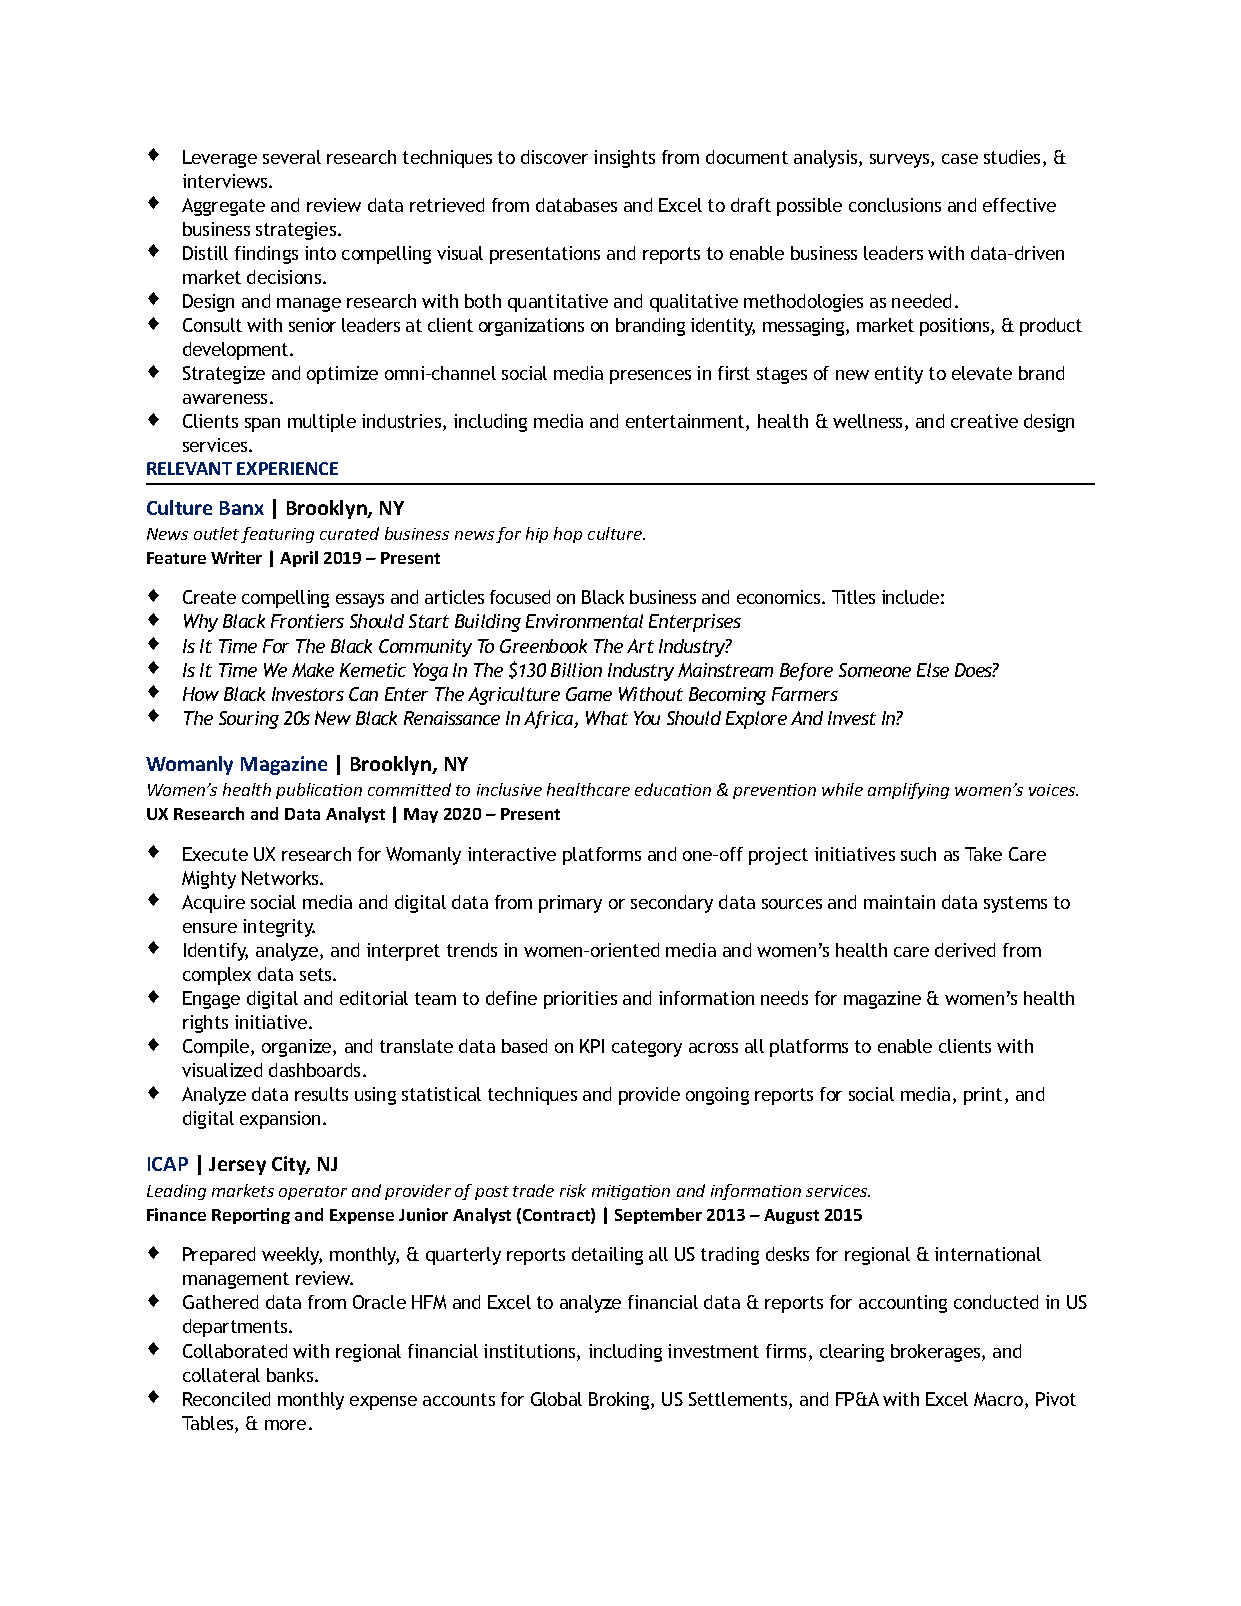  What do you see at coordinates (607, 718) in the screenshot?
I see `What` at bounding box center [607, 718].
